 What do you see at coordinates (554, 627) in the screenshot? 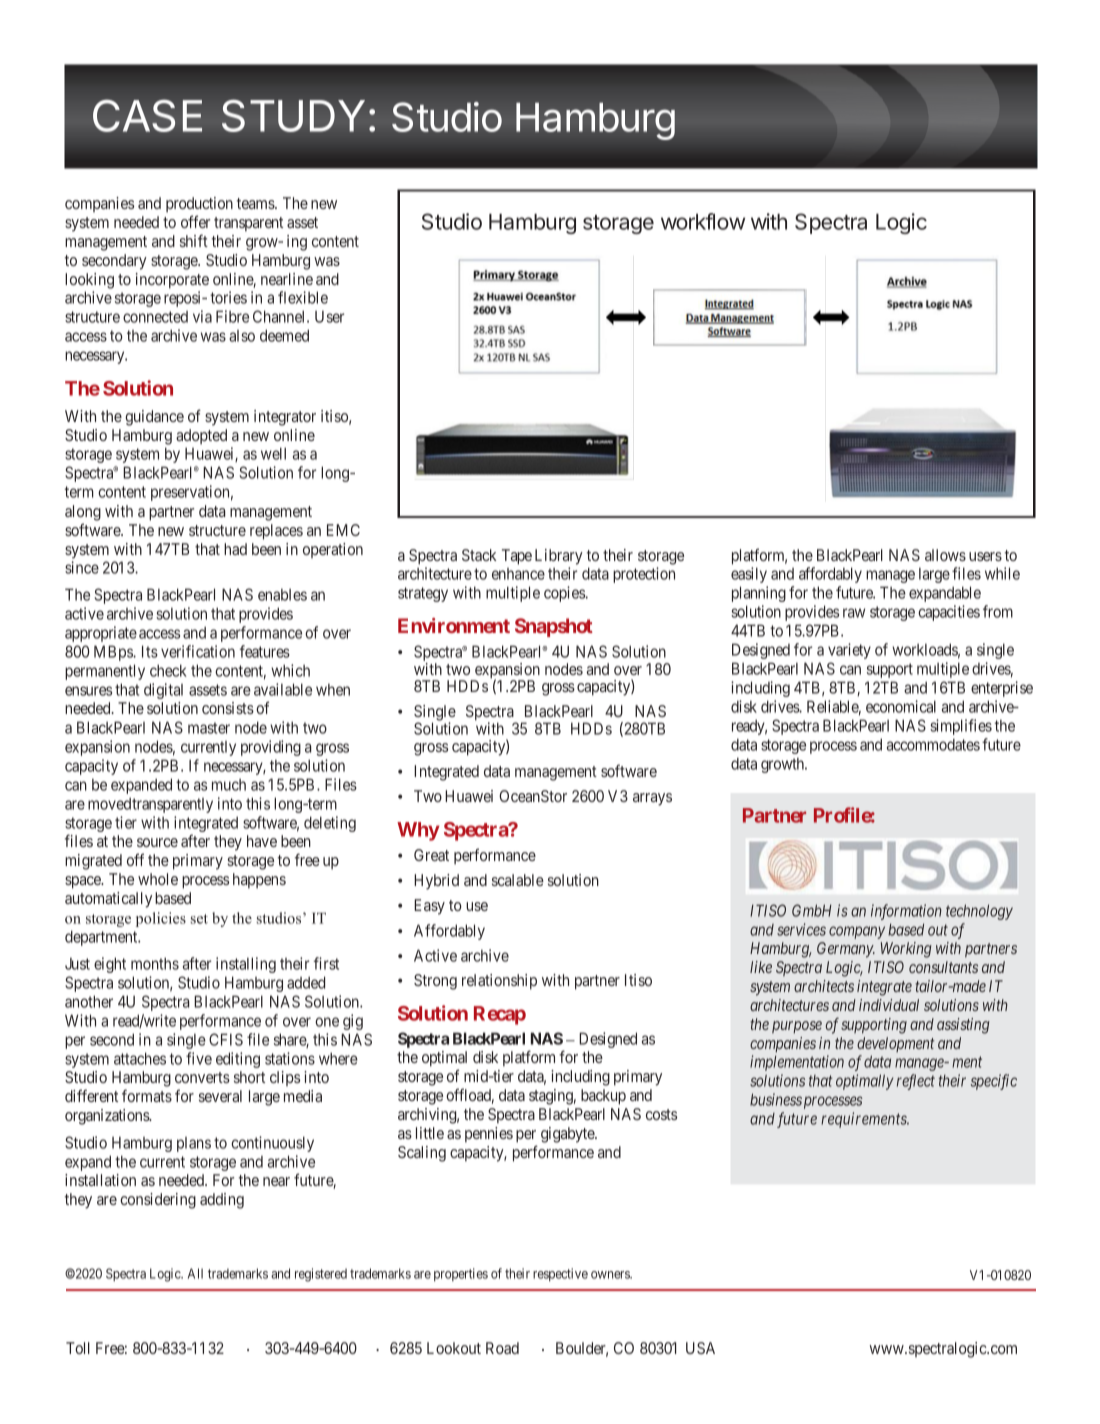
I see `Snapshot` at bounding box center [554, 627].
